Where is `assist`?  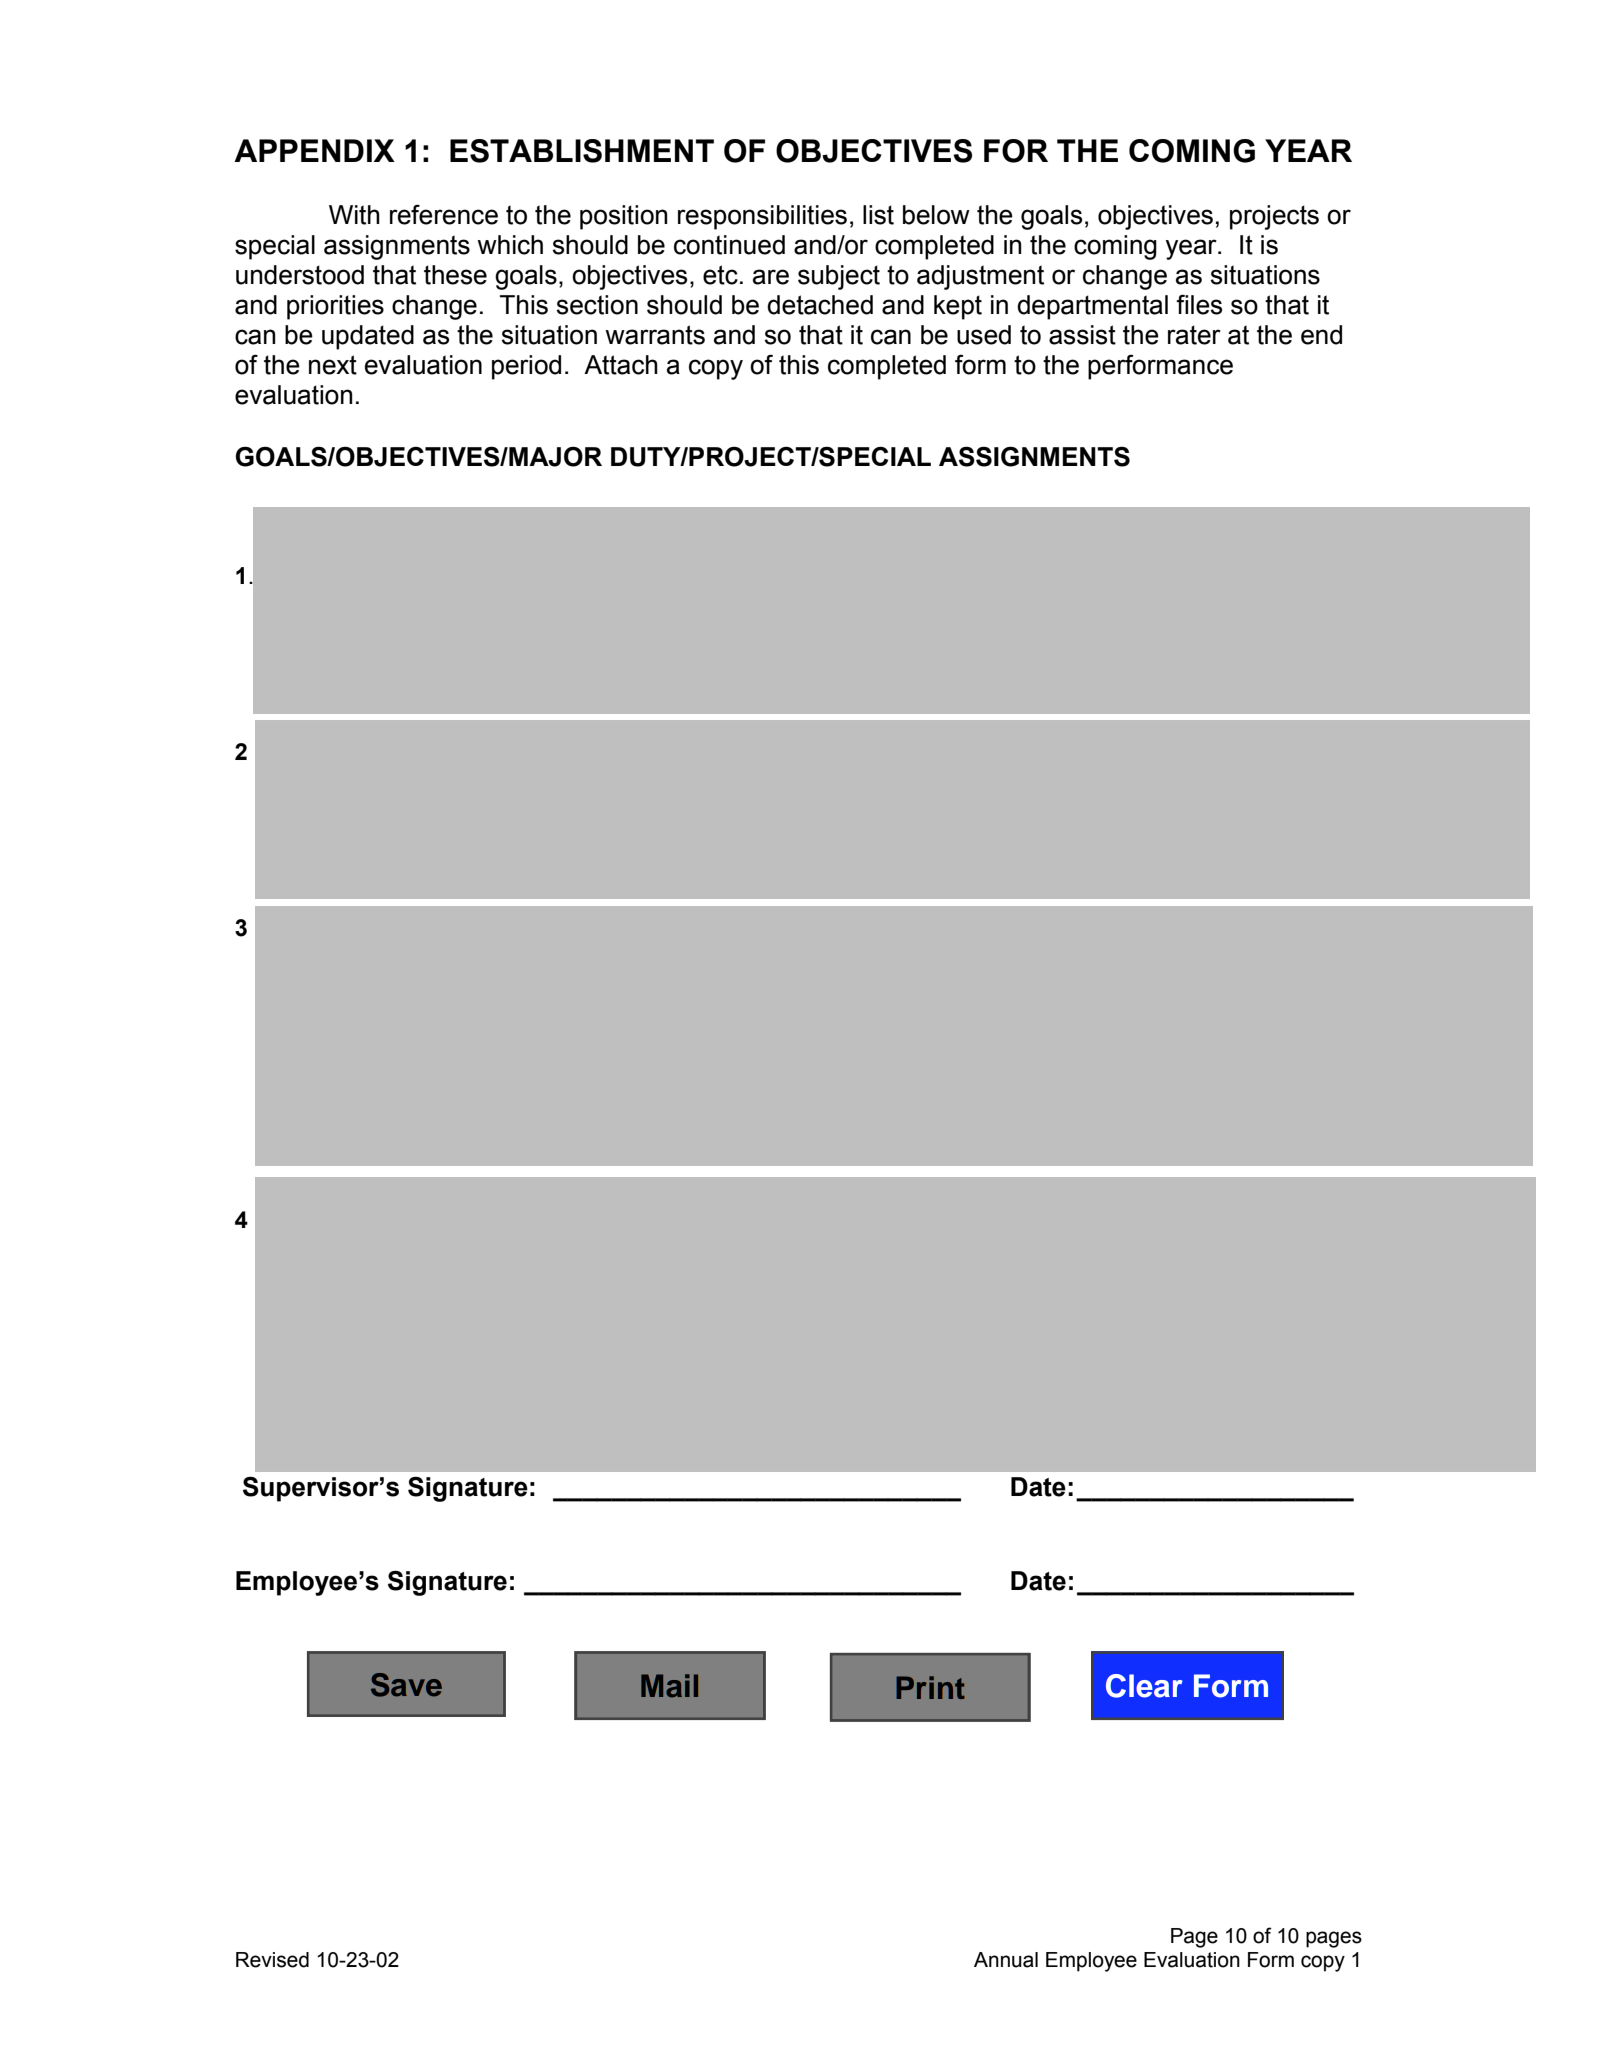
assist is located at coordinates (1082, 335).
